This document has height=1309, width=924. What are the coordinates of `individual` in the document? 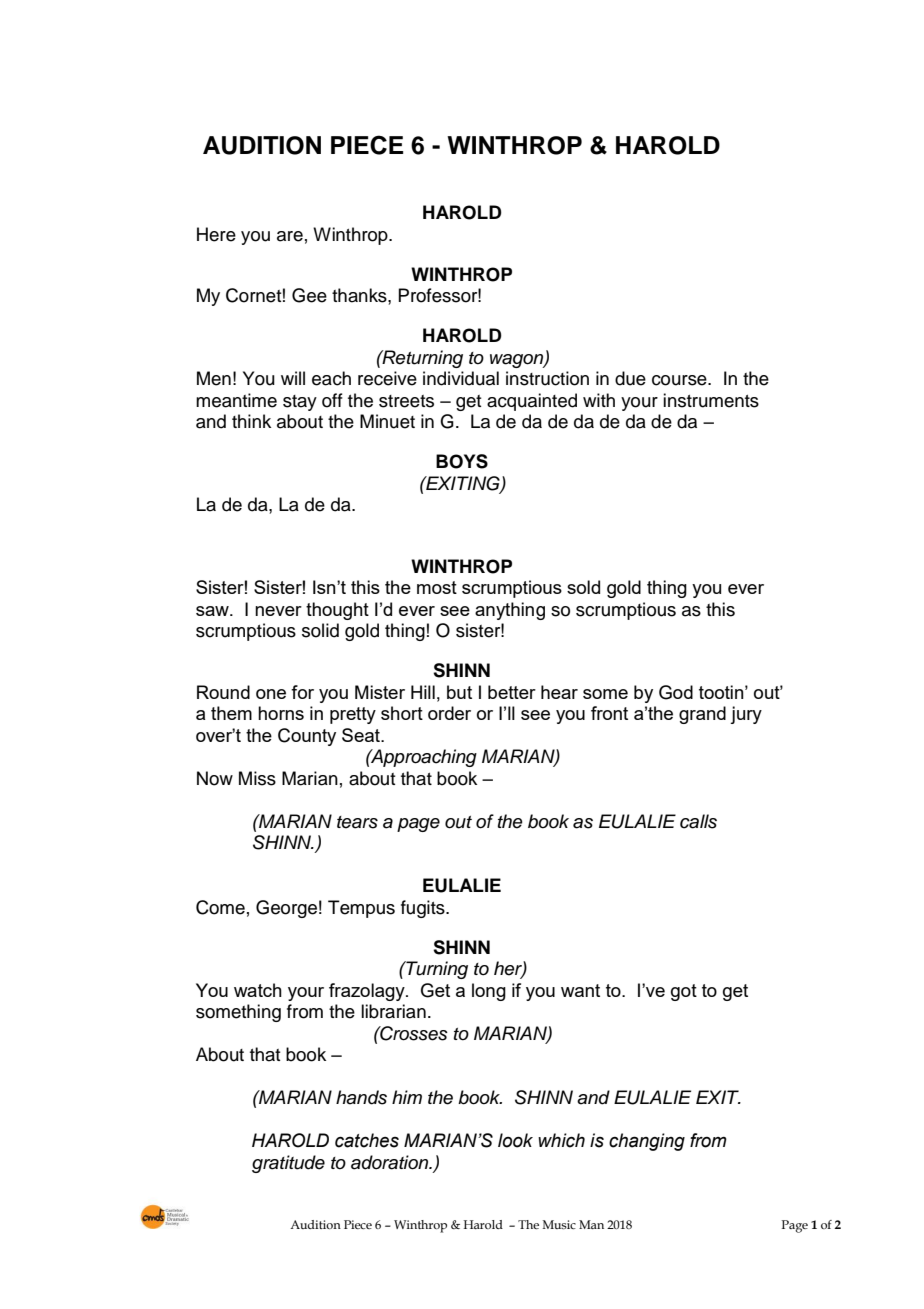 It's located at (461, 378).
